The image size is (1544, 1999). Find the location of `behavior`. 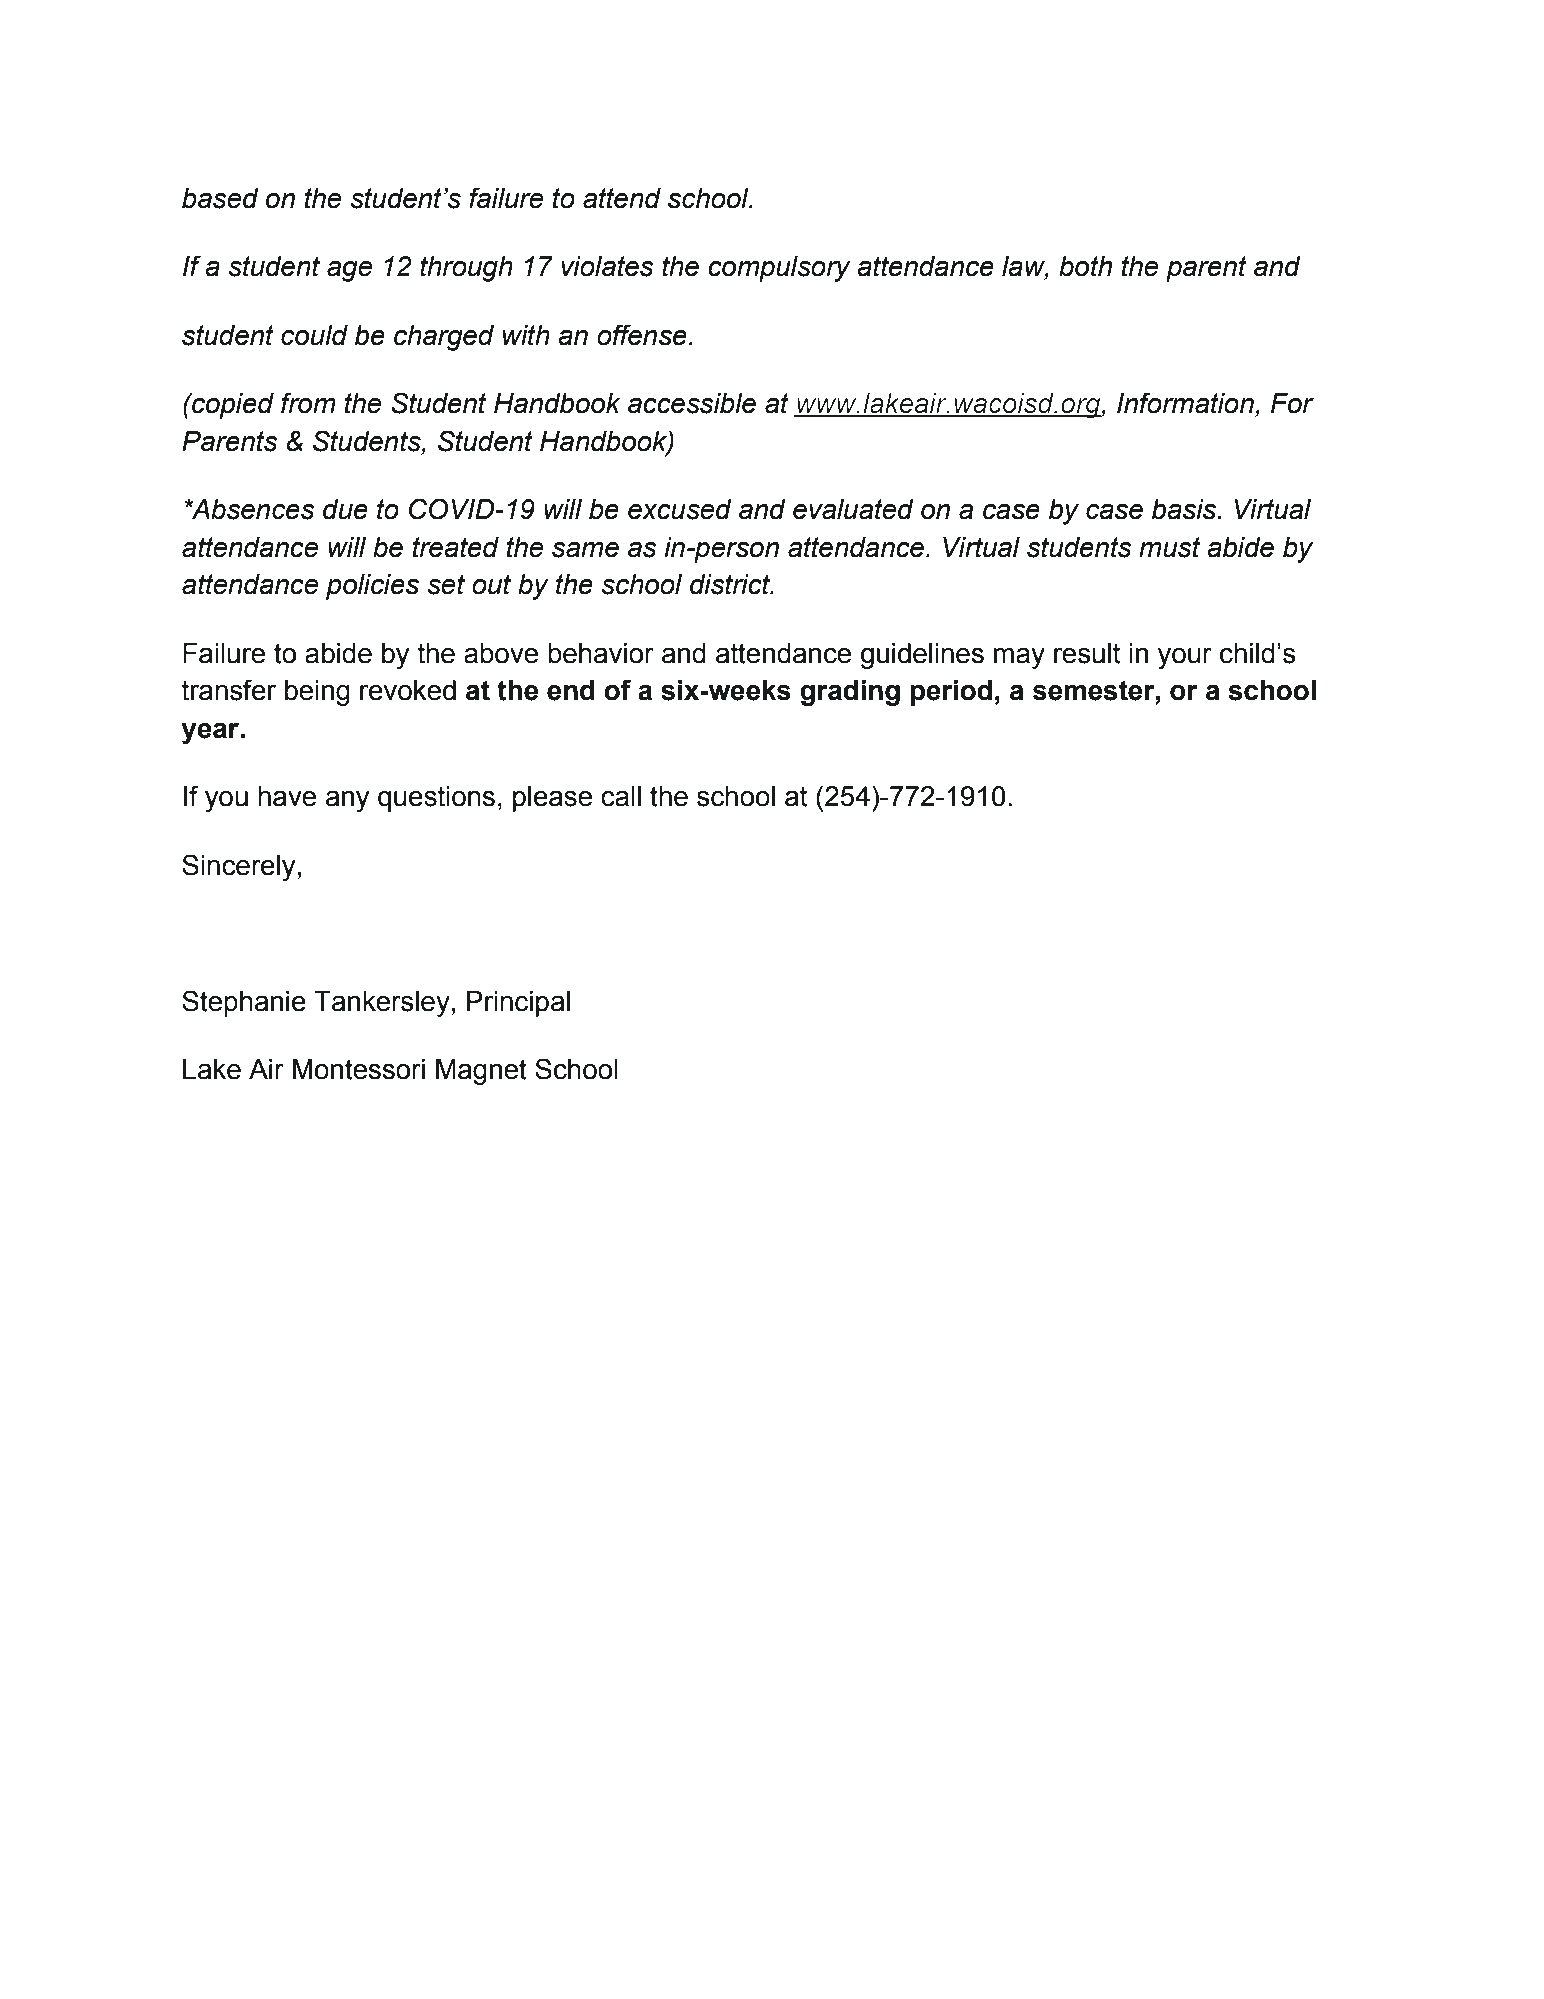

behavior is located at coordinates (601, 653).
